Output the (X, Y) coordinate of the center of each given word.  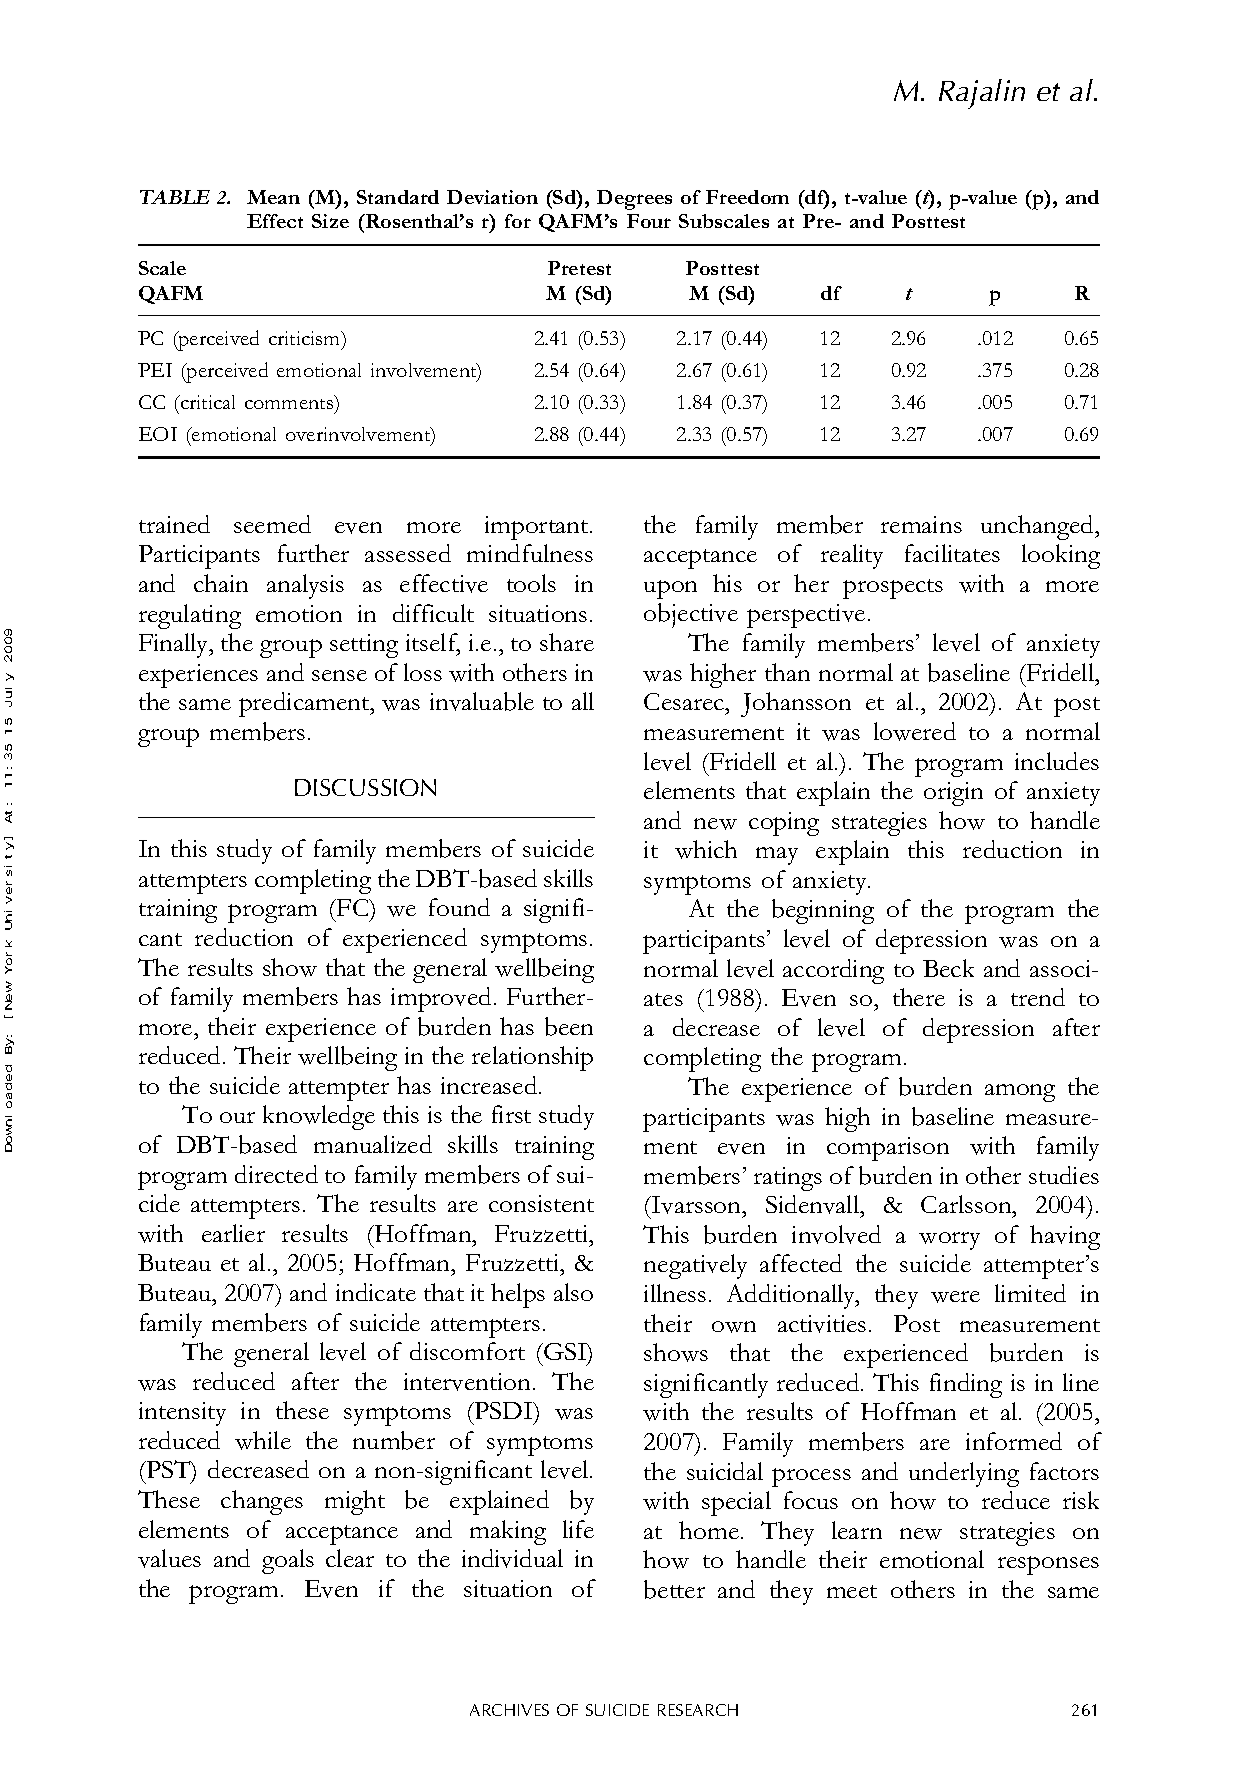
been (569, 1026)
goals (288, 1561)
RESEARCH (698, 1710)
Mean (273, 197)
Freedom (747, 197)
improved (441, 999)
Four (649, 221)
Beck (948, 968)
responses (1048, 1565)
